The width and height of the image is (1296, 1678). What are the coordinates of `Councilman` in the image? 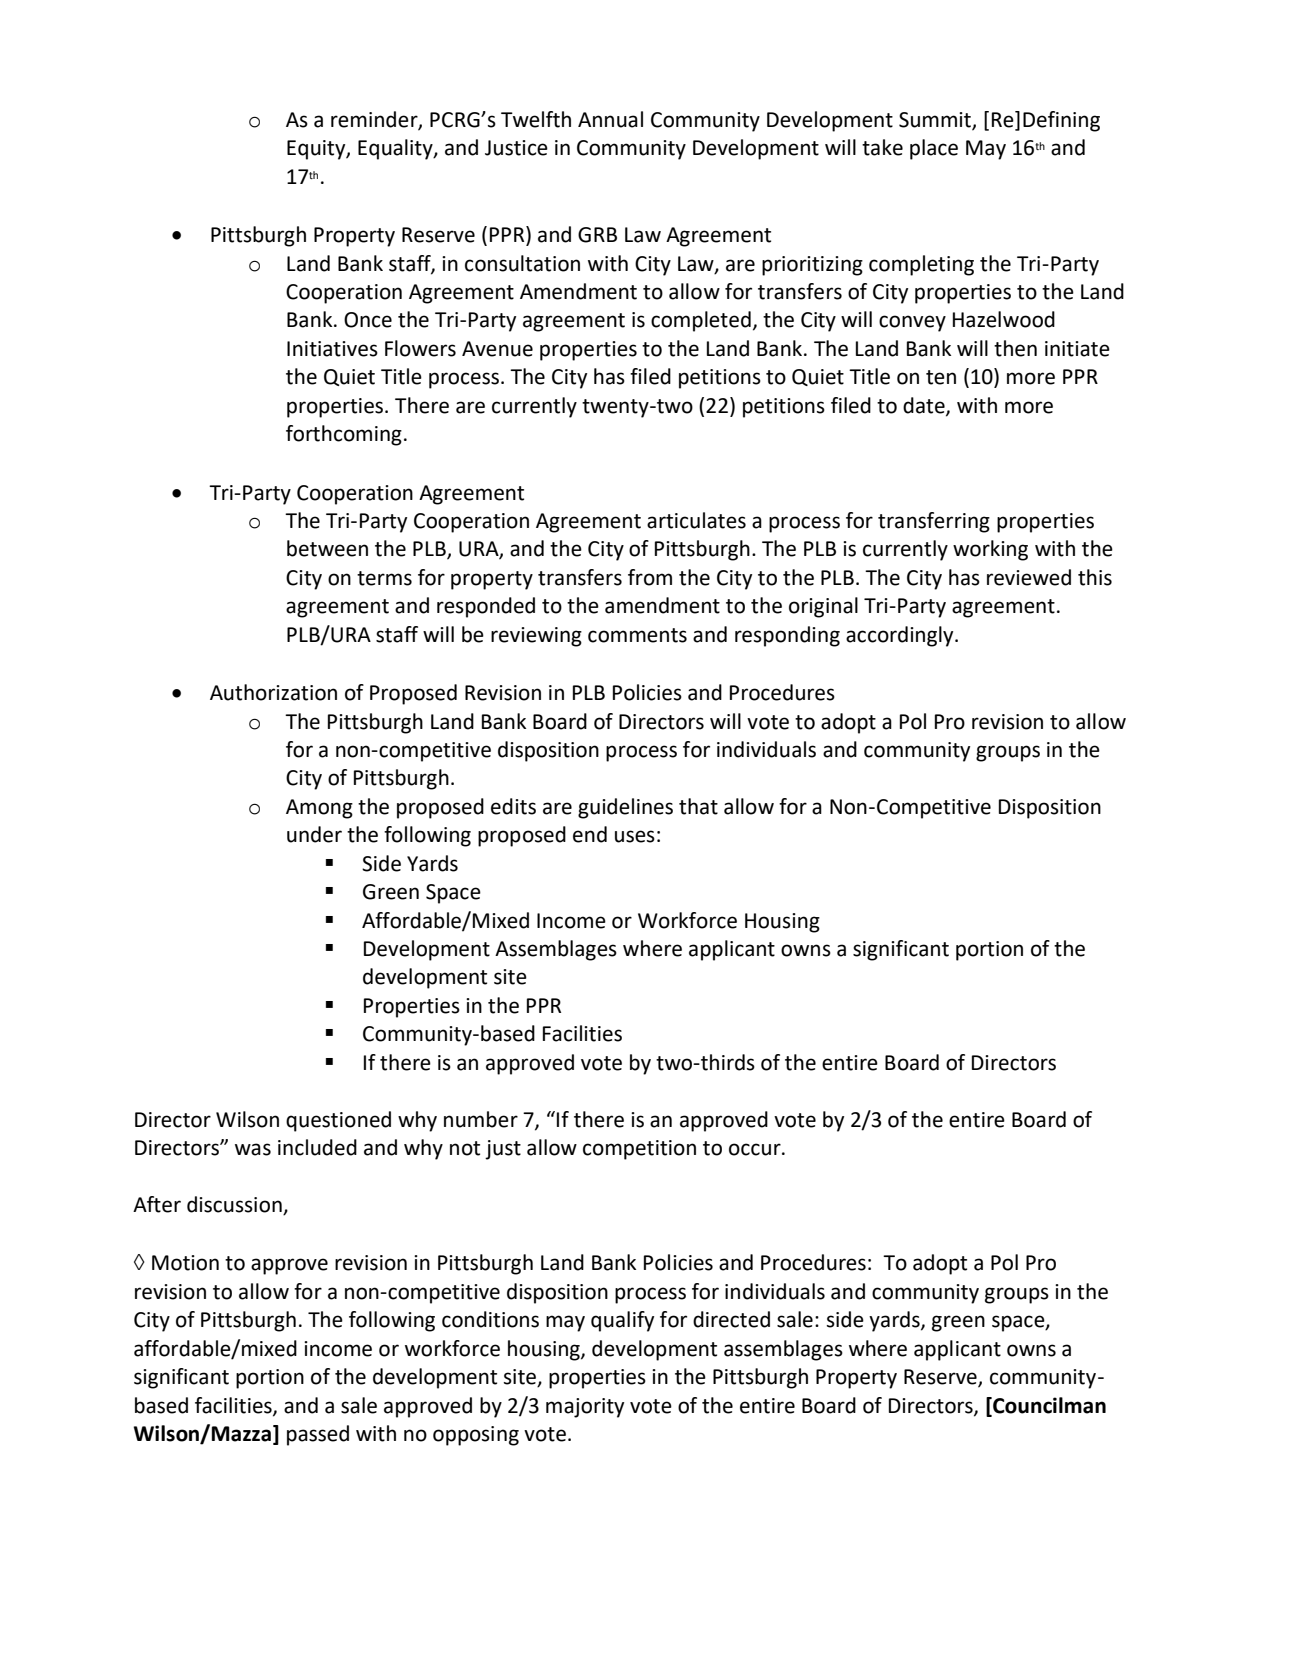 It's located at (1048, 1405).
